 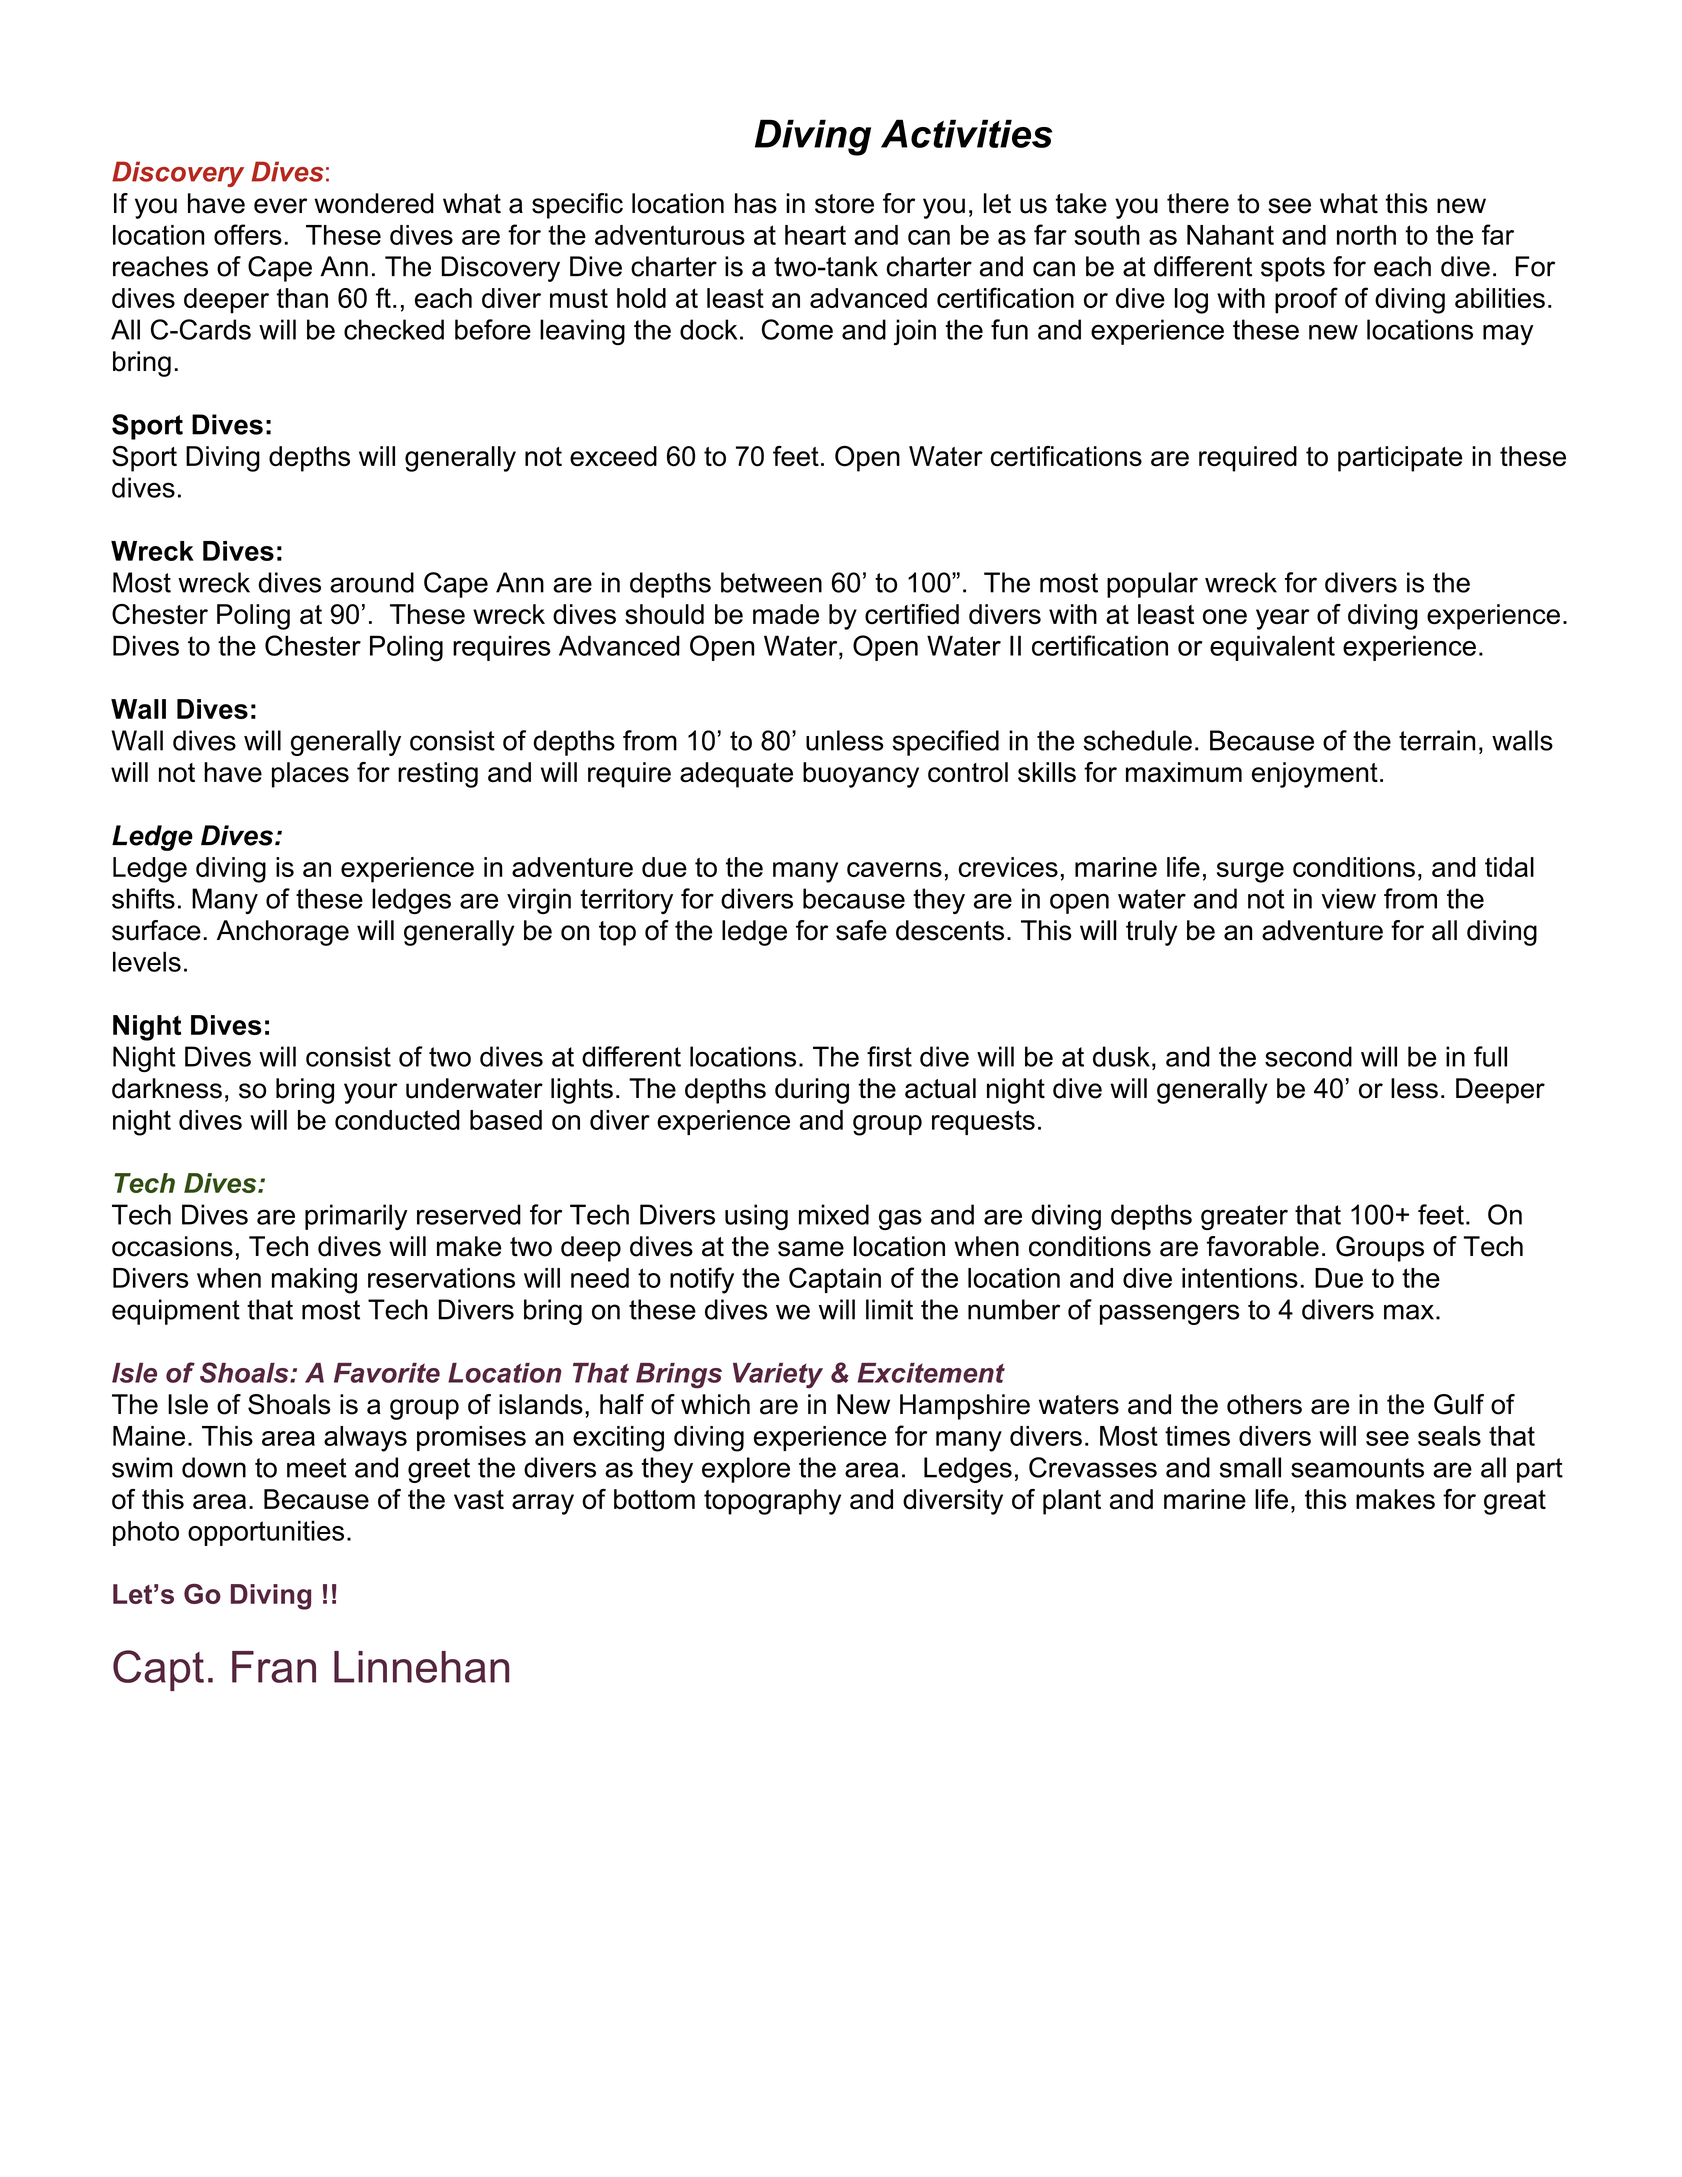 I want to click on north, so click(x=1366, y=235).
